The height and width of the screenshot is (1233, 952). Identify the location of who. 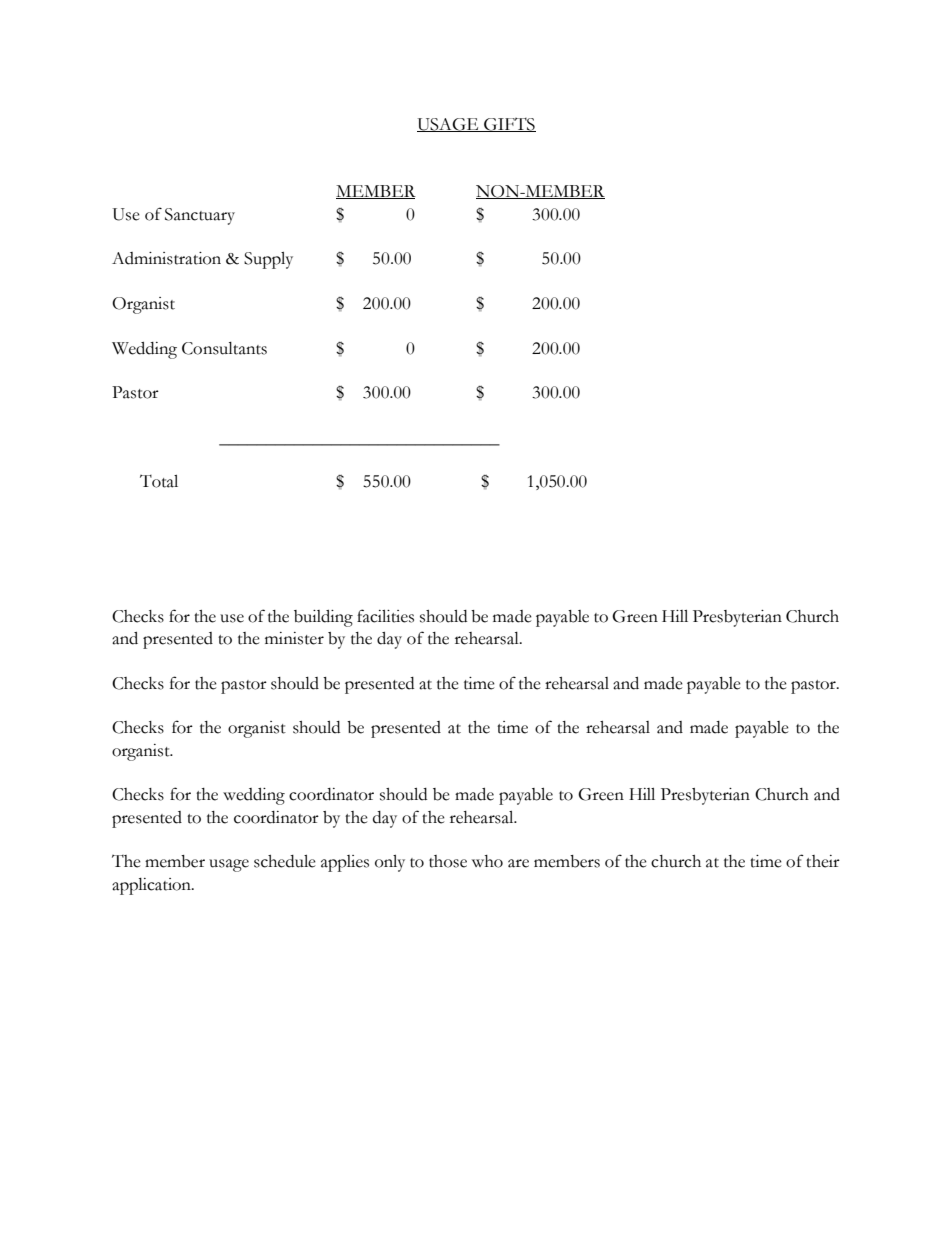
(487, 861).
